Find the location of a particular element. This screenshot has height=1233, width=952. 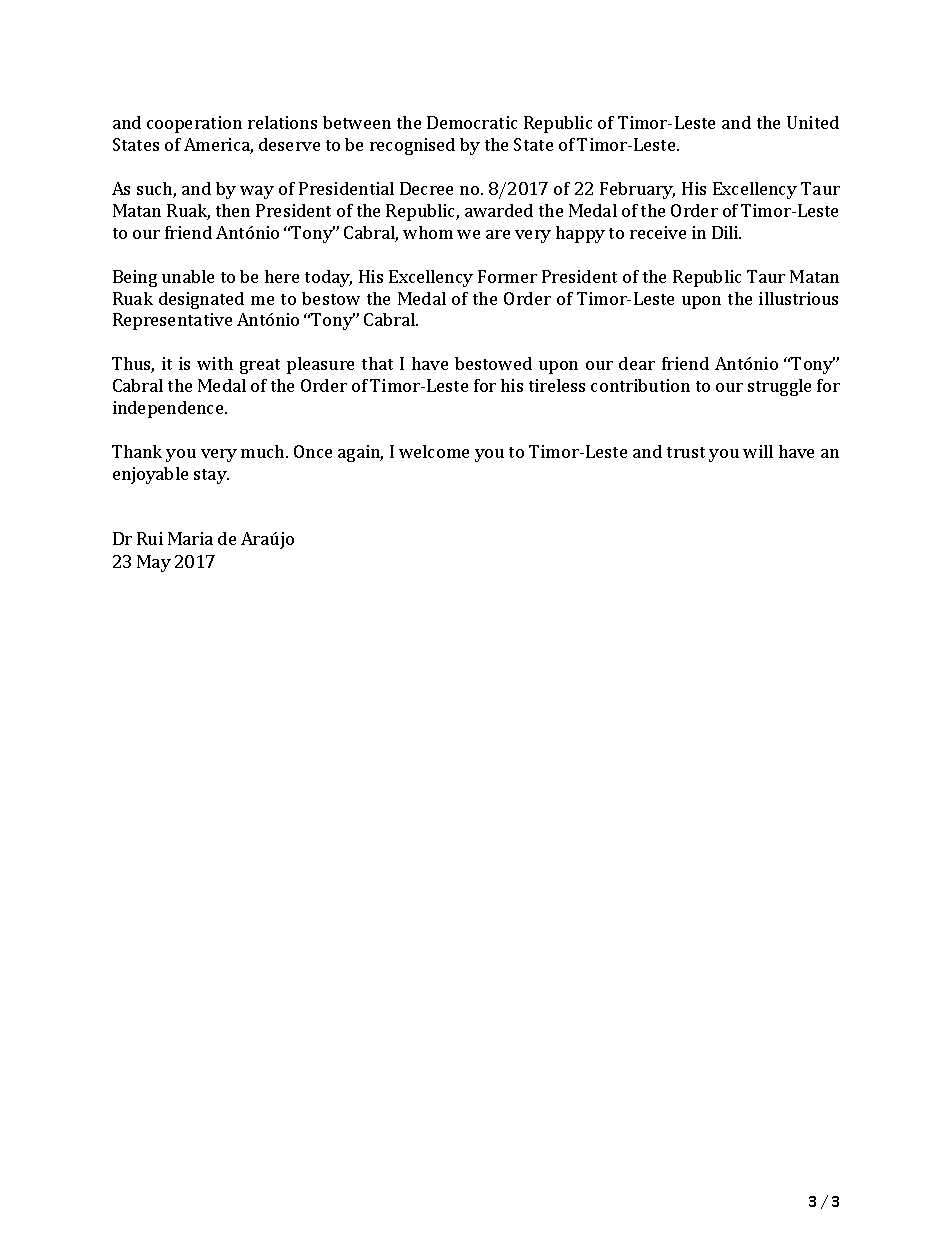

dear is located at coordinates (637, 363).
